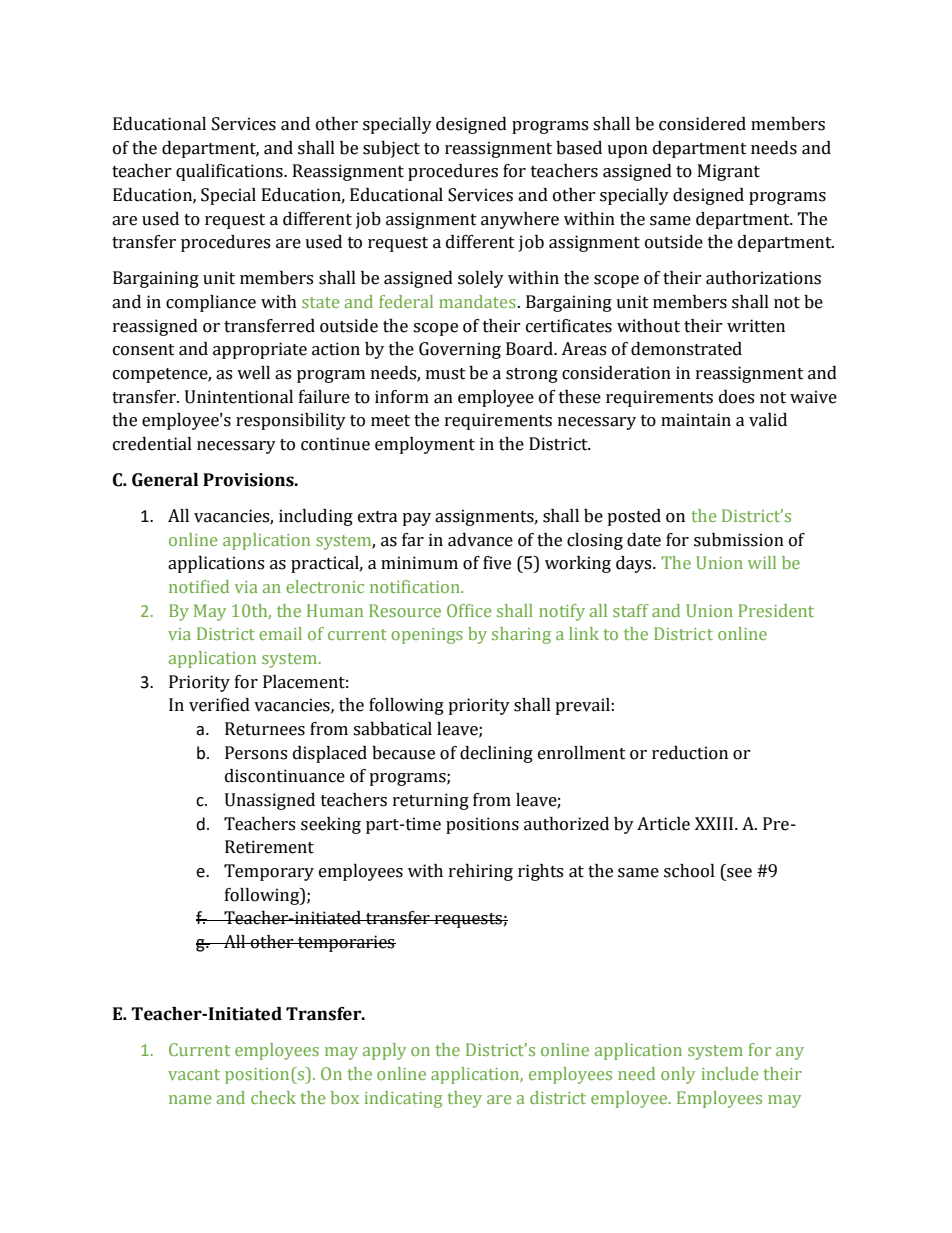  Describe the element at coordinates (165, 480) in the document. I see `General` at that location.
